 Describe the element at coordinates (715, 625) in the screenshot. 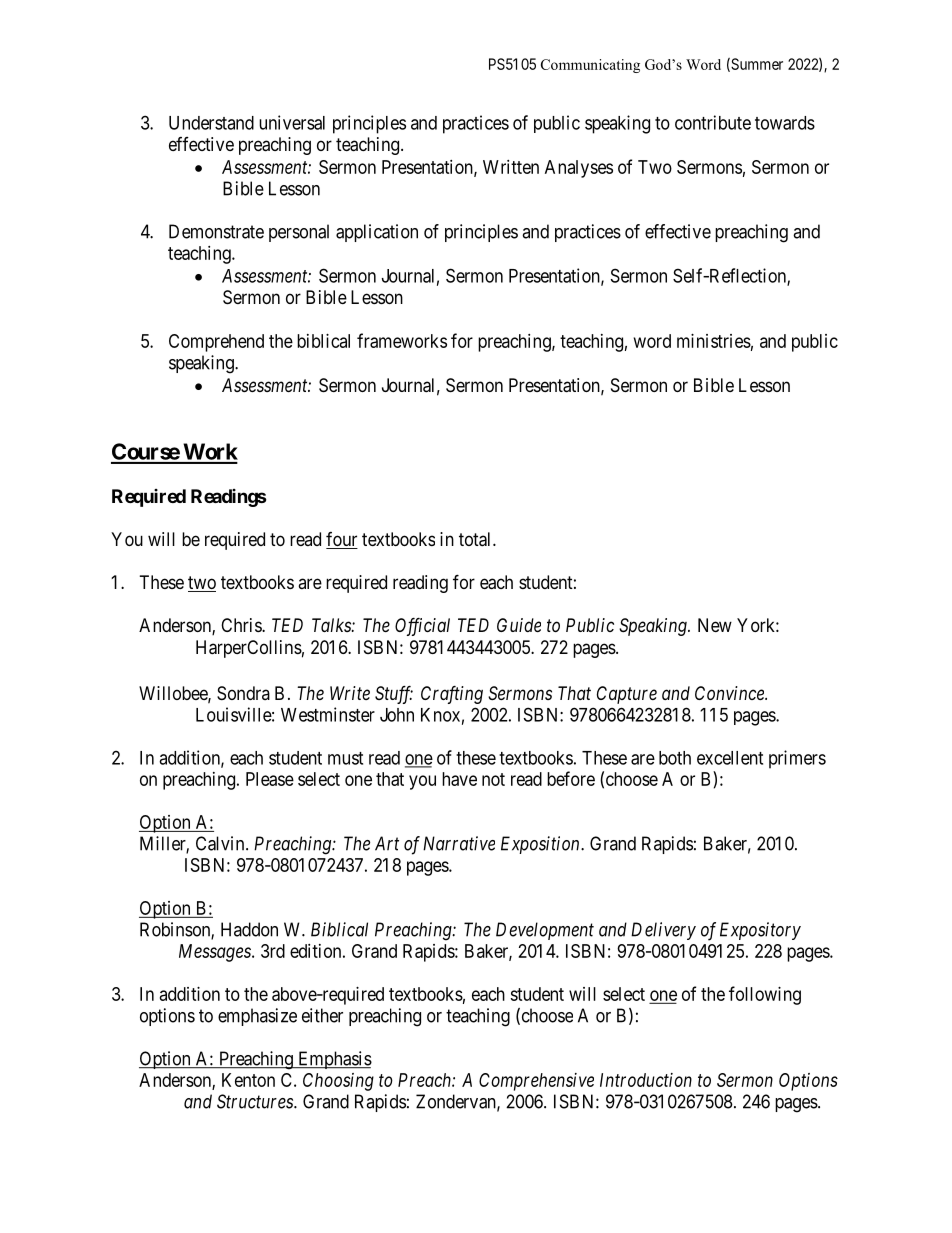

I see `New` at that location.
